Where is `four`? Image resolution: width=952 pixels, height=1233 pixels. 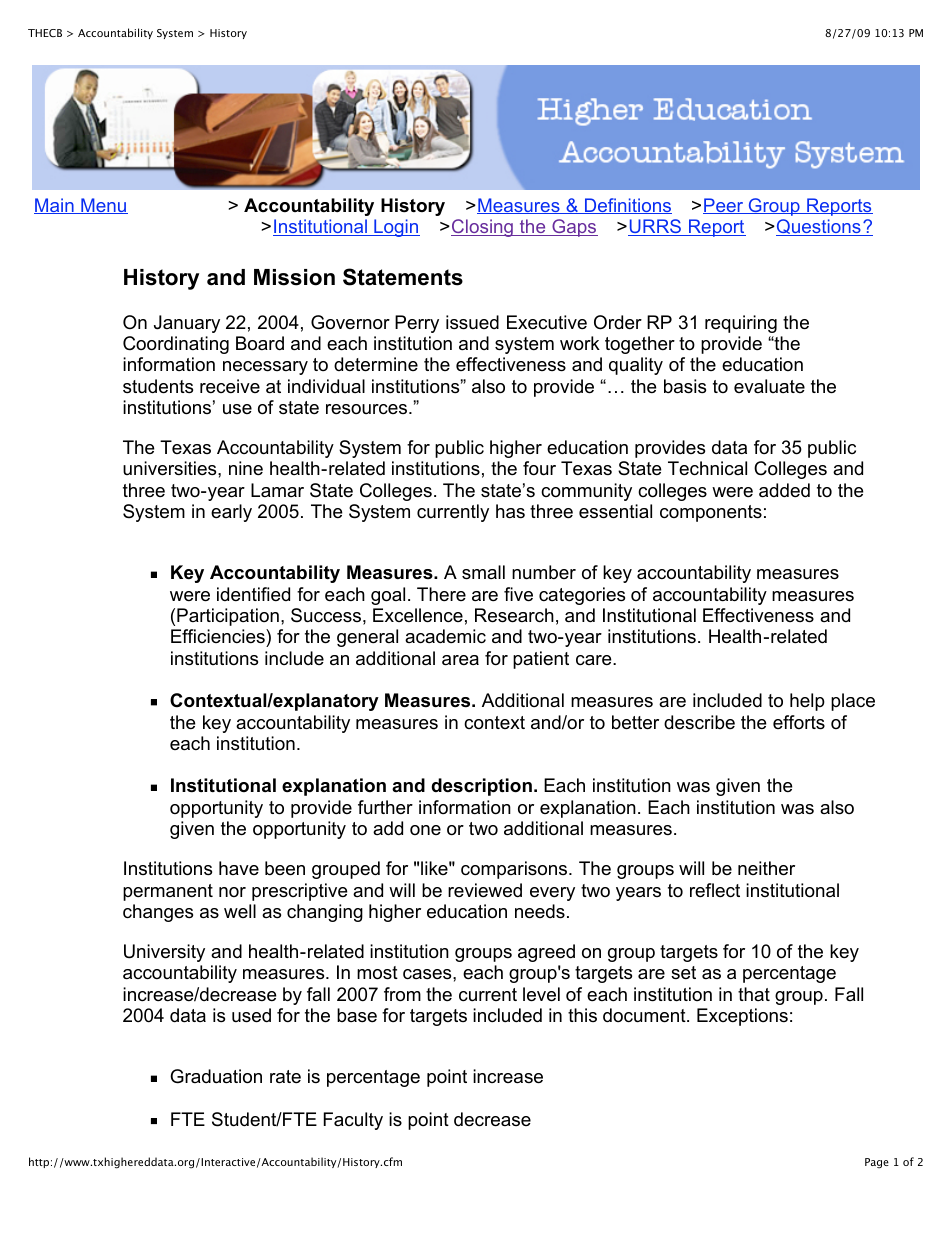
four is located at coordinates (539, 468).
